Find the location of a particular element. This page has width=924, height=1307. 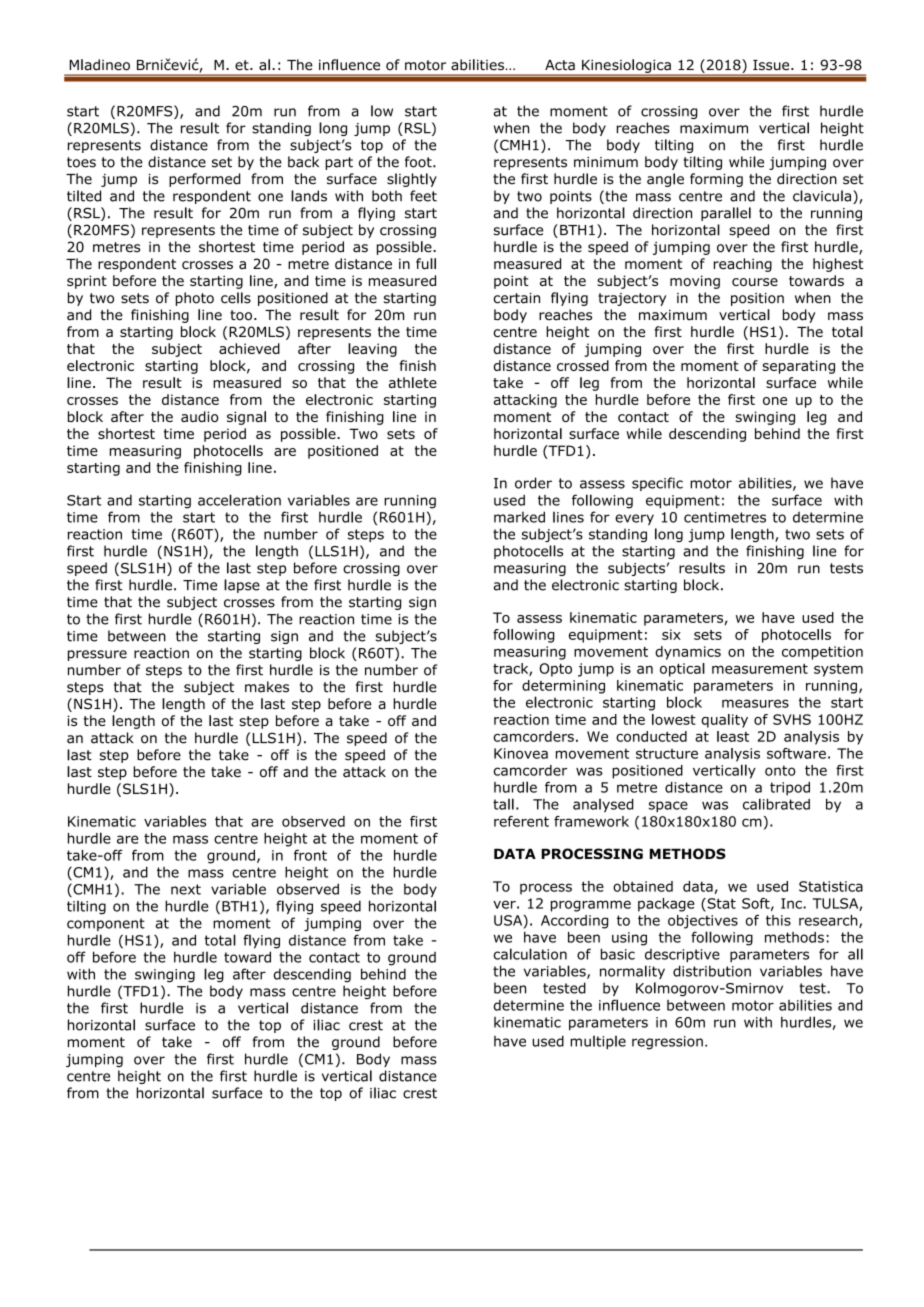

makes is located at coordinates (267, 687).
